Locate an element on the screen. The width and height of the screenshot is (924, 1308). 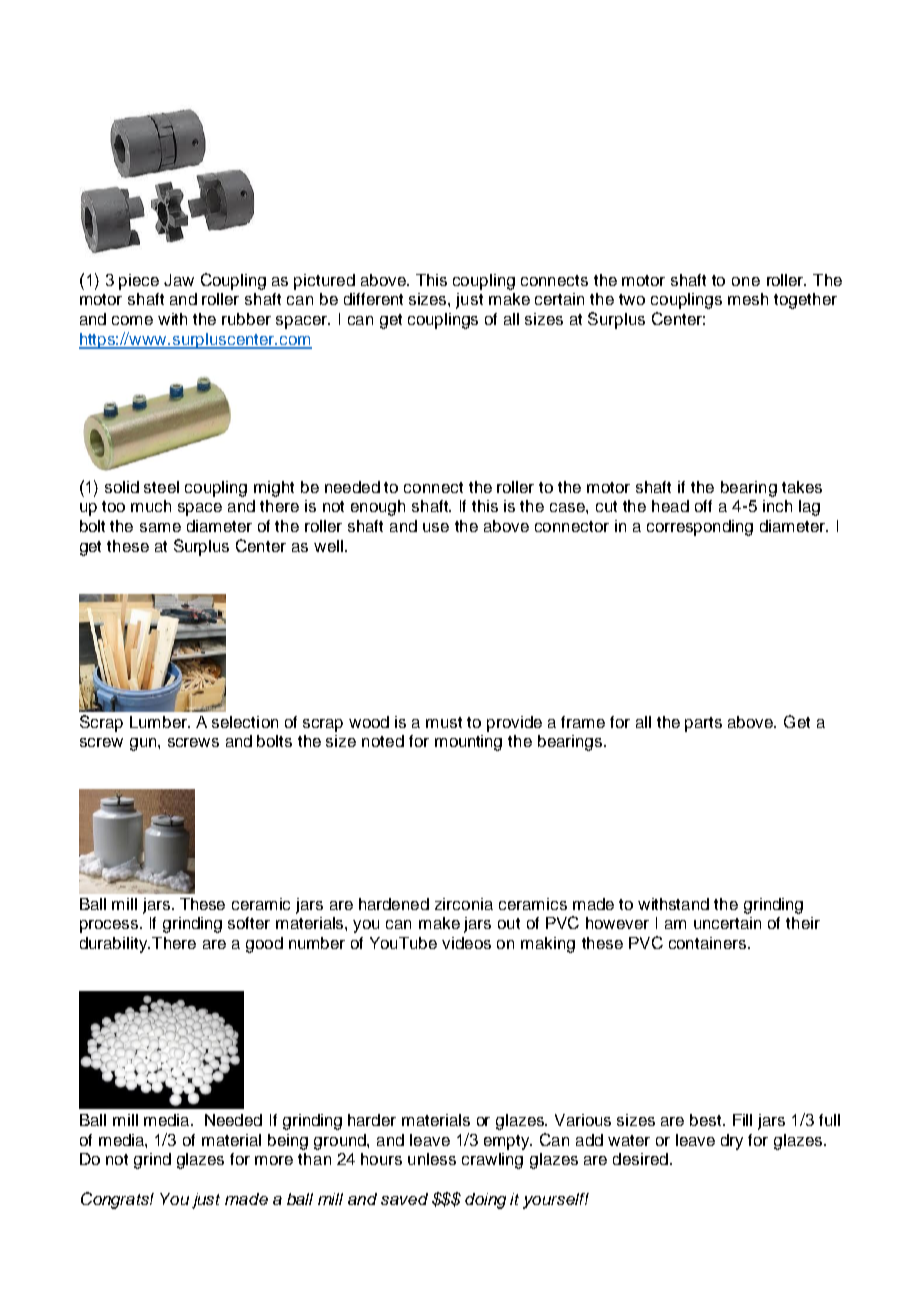
crawling is located at coordinates (492, 1161).
